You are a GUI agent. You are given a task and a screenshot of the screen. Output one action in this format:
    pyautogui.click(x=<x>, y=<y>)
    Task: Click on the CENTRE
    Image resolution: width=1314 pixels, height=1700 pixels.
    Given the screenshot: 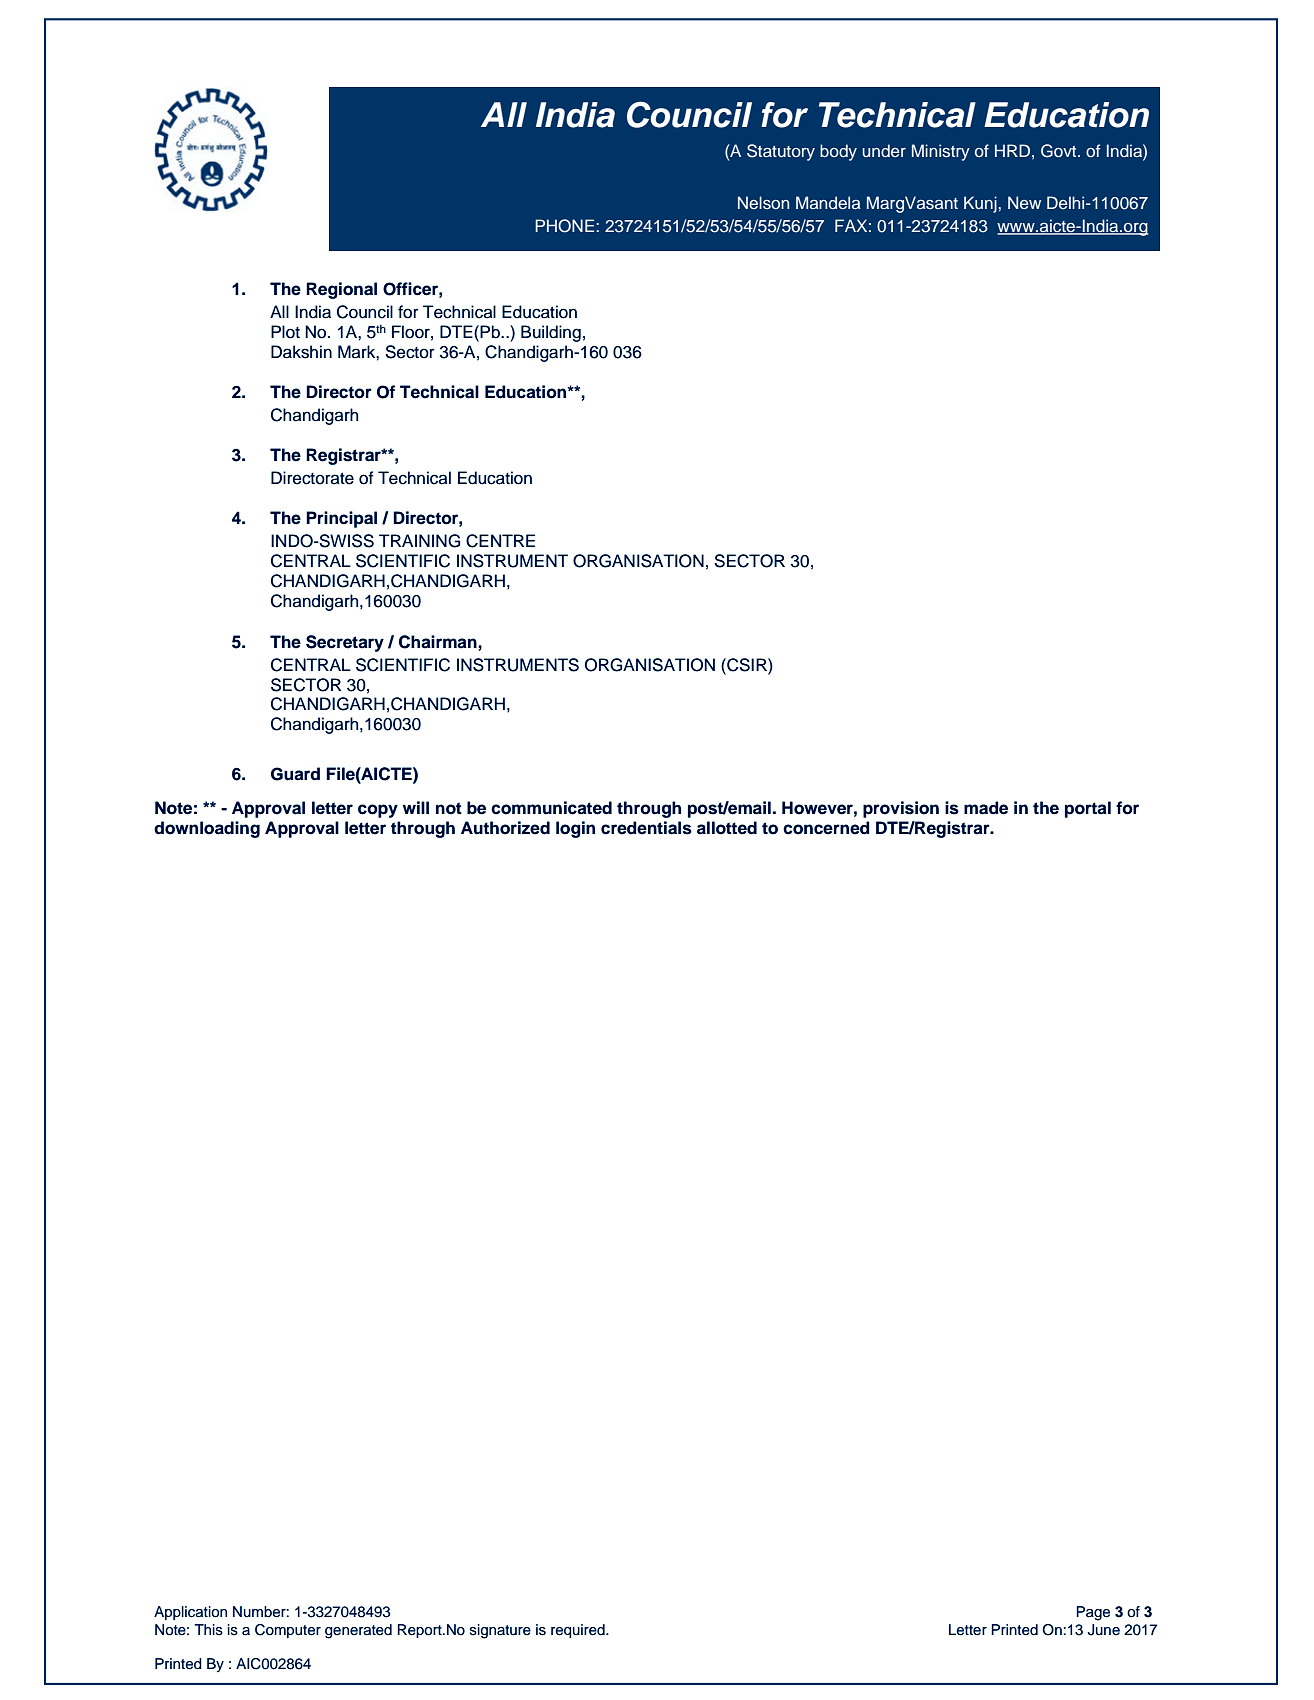 What is the action you would take?
    pyautogui.click(x=500, y=541)
